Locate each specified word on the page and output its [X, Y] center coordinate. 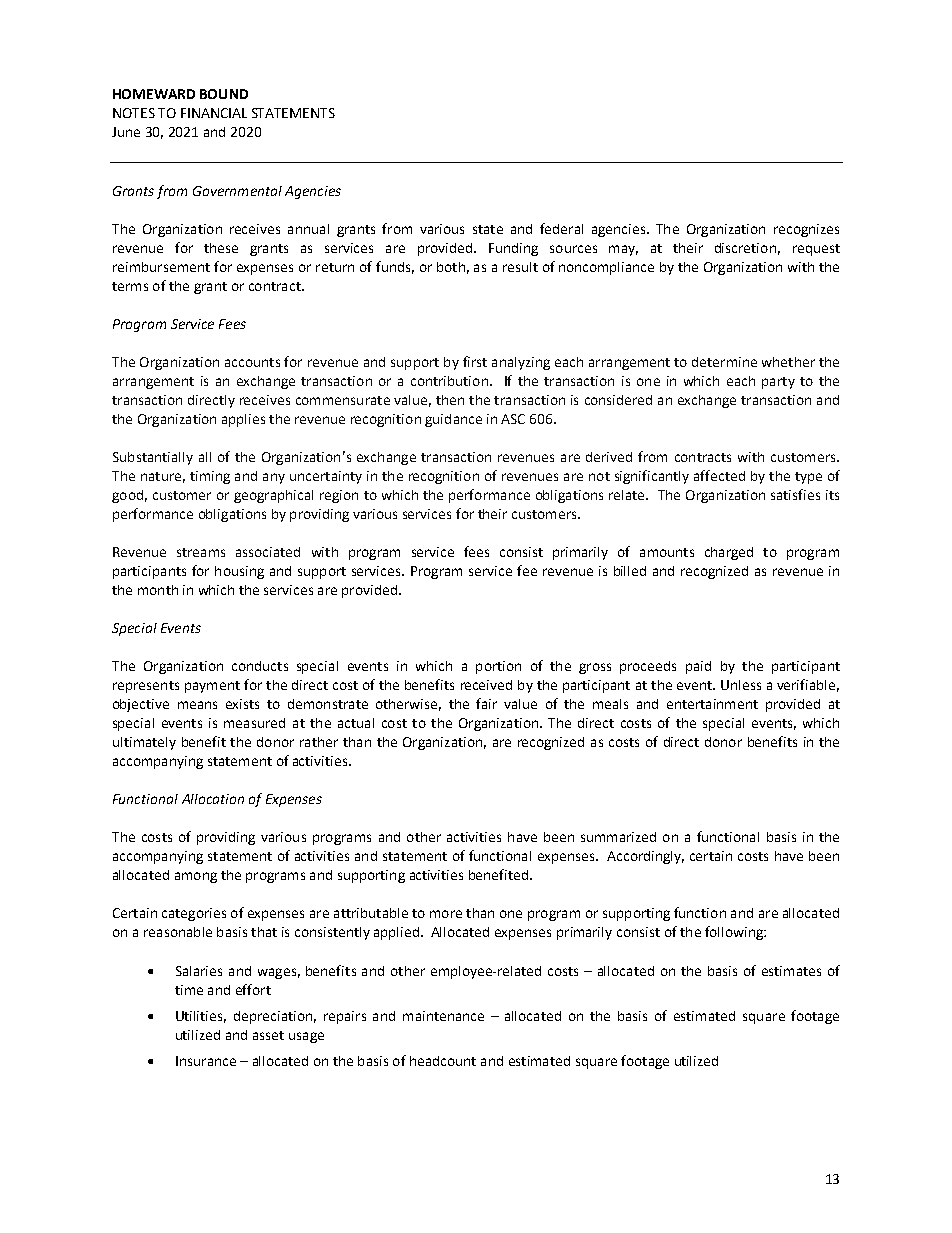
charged [729, 553]
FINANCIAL [214, 113]
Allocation [213, 799]
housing [239, 572]
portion [498, 667]
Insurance [206, 1061]
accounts [252, 362]
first [475, 361]
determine [724, 362]
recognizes [806, 230]
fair [486, 703]
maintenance [443, 1016]
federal [561, 228]
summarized [618, 837]
